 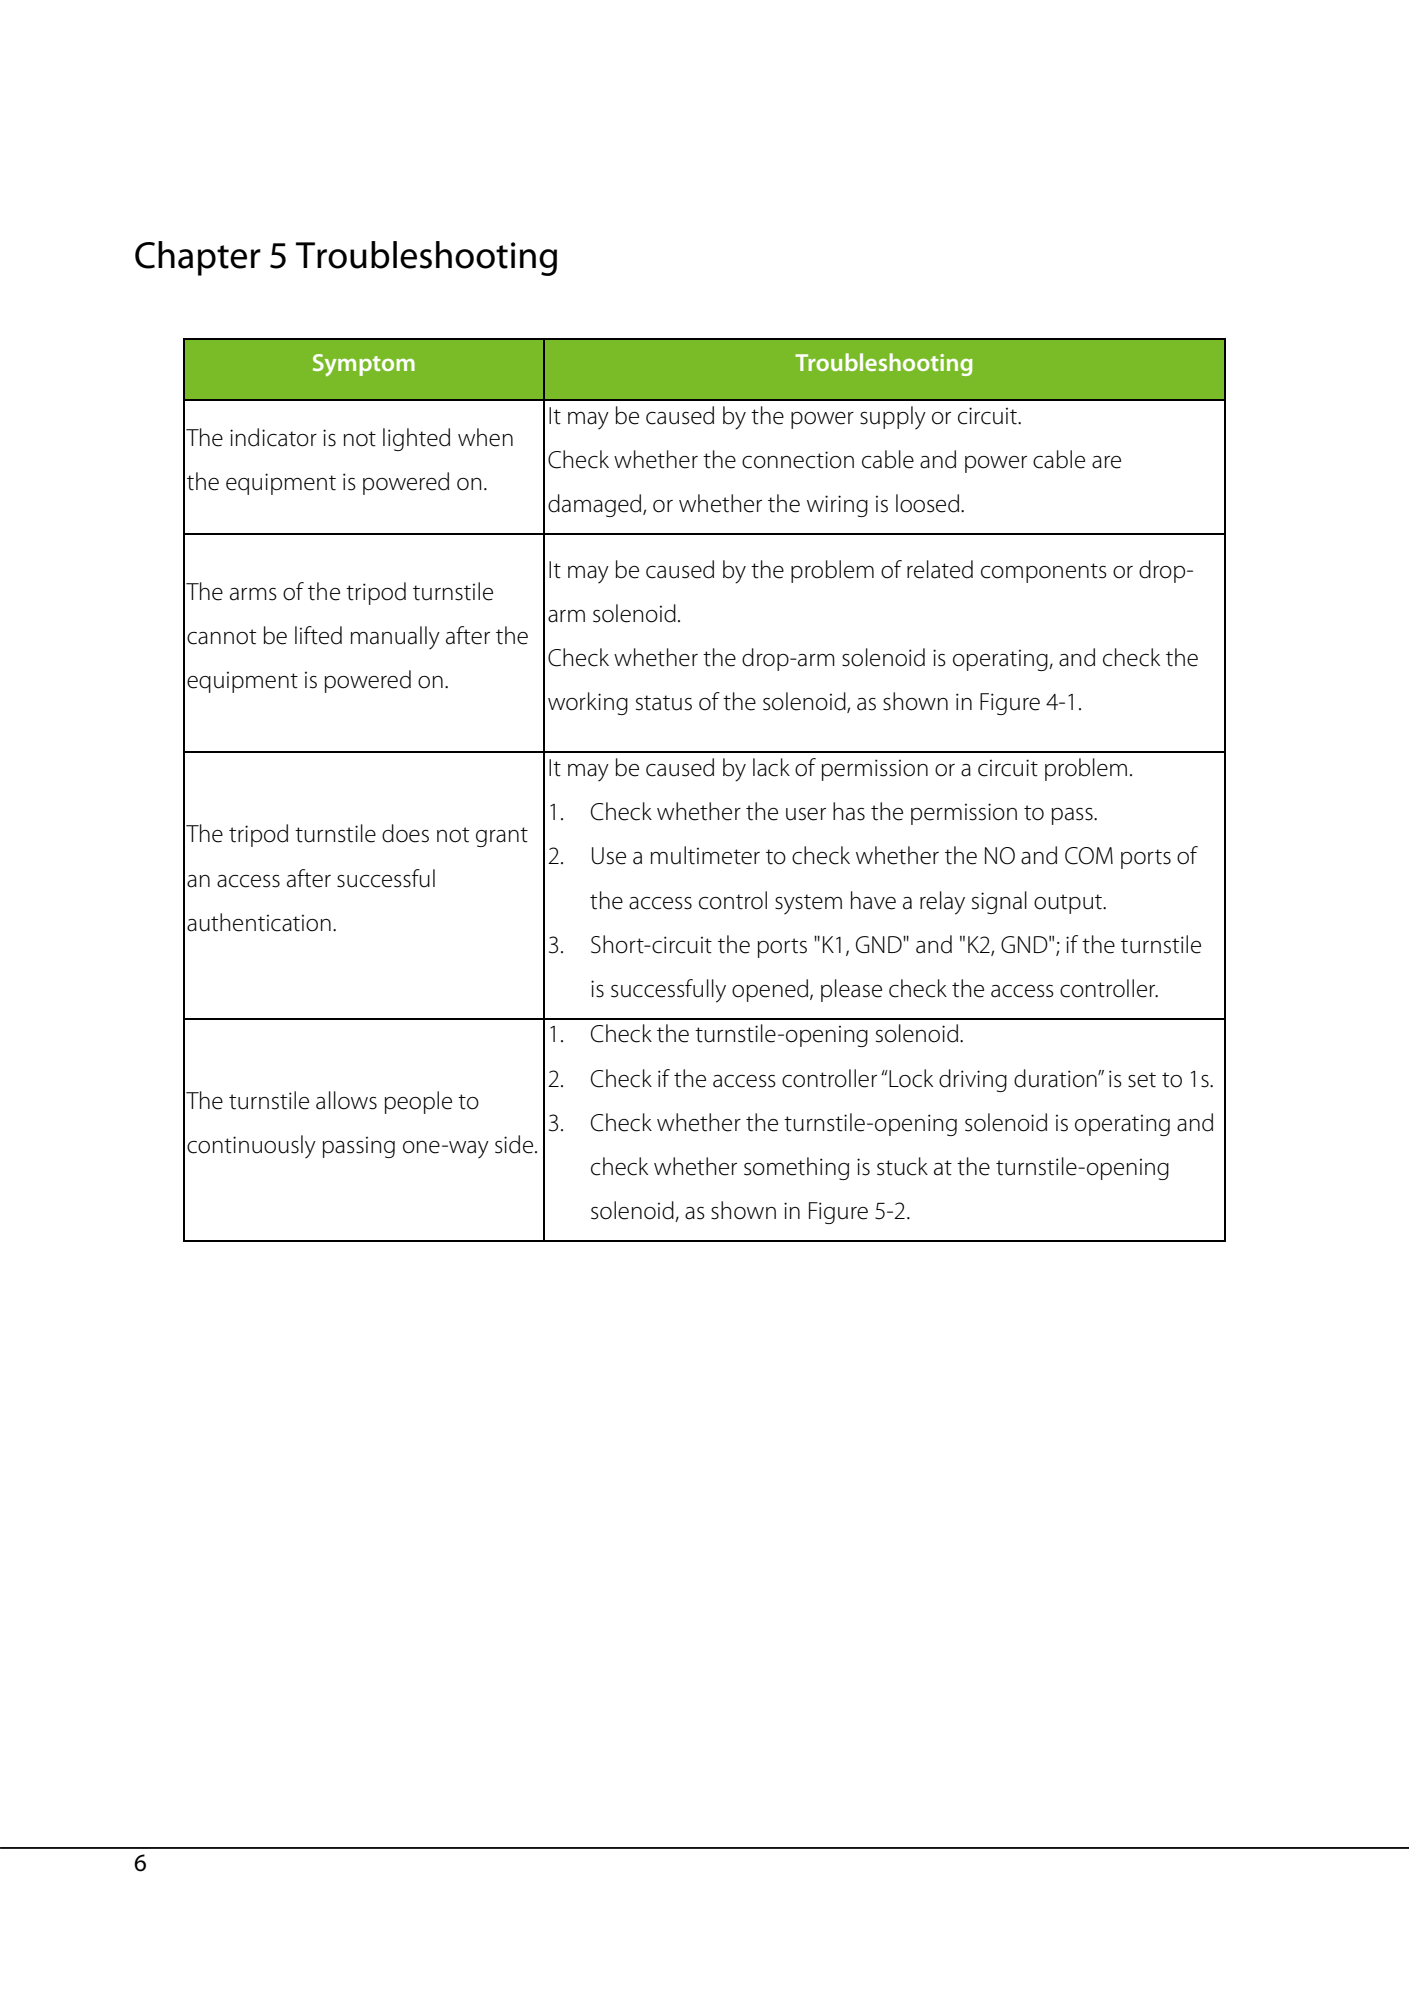 What do you see at coordinates (705, 855) in the screenshot?
I see `multimeter` at bounding box center [705, 855].
